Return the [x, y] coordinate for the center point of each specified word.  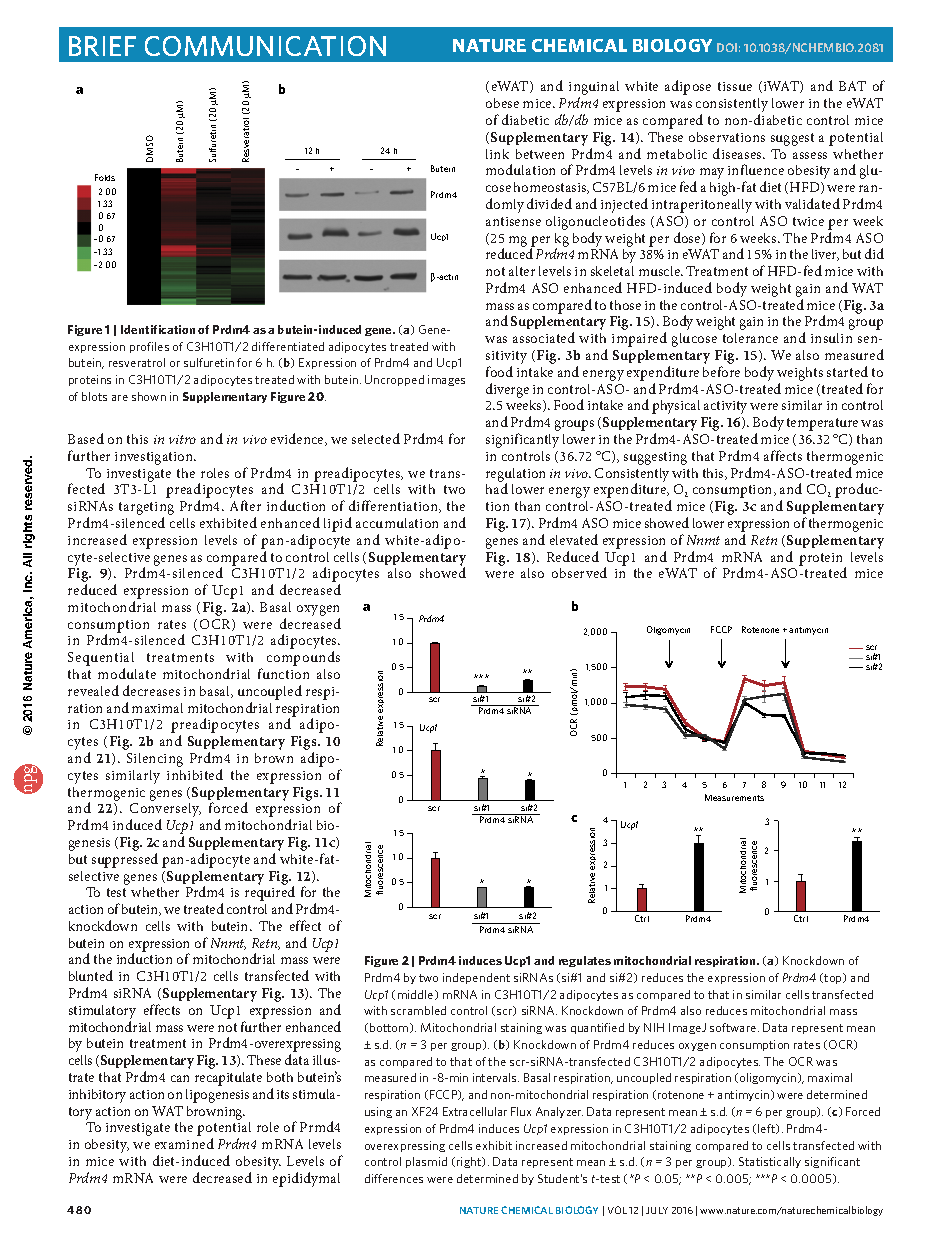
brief [102, 46]
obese [502, 103]
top [834, 978]
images [446, 380]
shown [149, 396]
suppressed [125, 860]
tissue [735, 86]
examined [184, 1143]
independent [476, 978]
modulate [127, 673]
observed [579, 572]
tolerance [750, 338]
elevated [574, 539]
